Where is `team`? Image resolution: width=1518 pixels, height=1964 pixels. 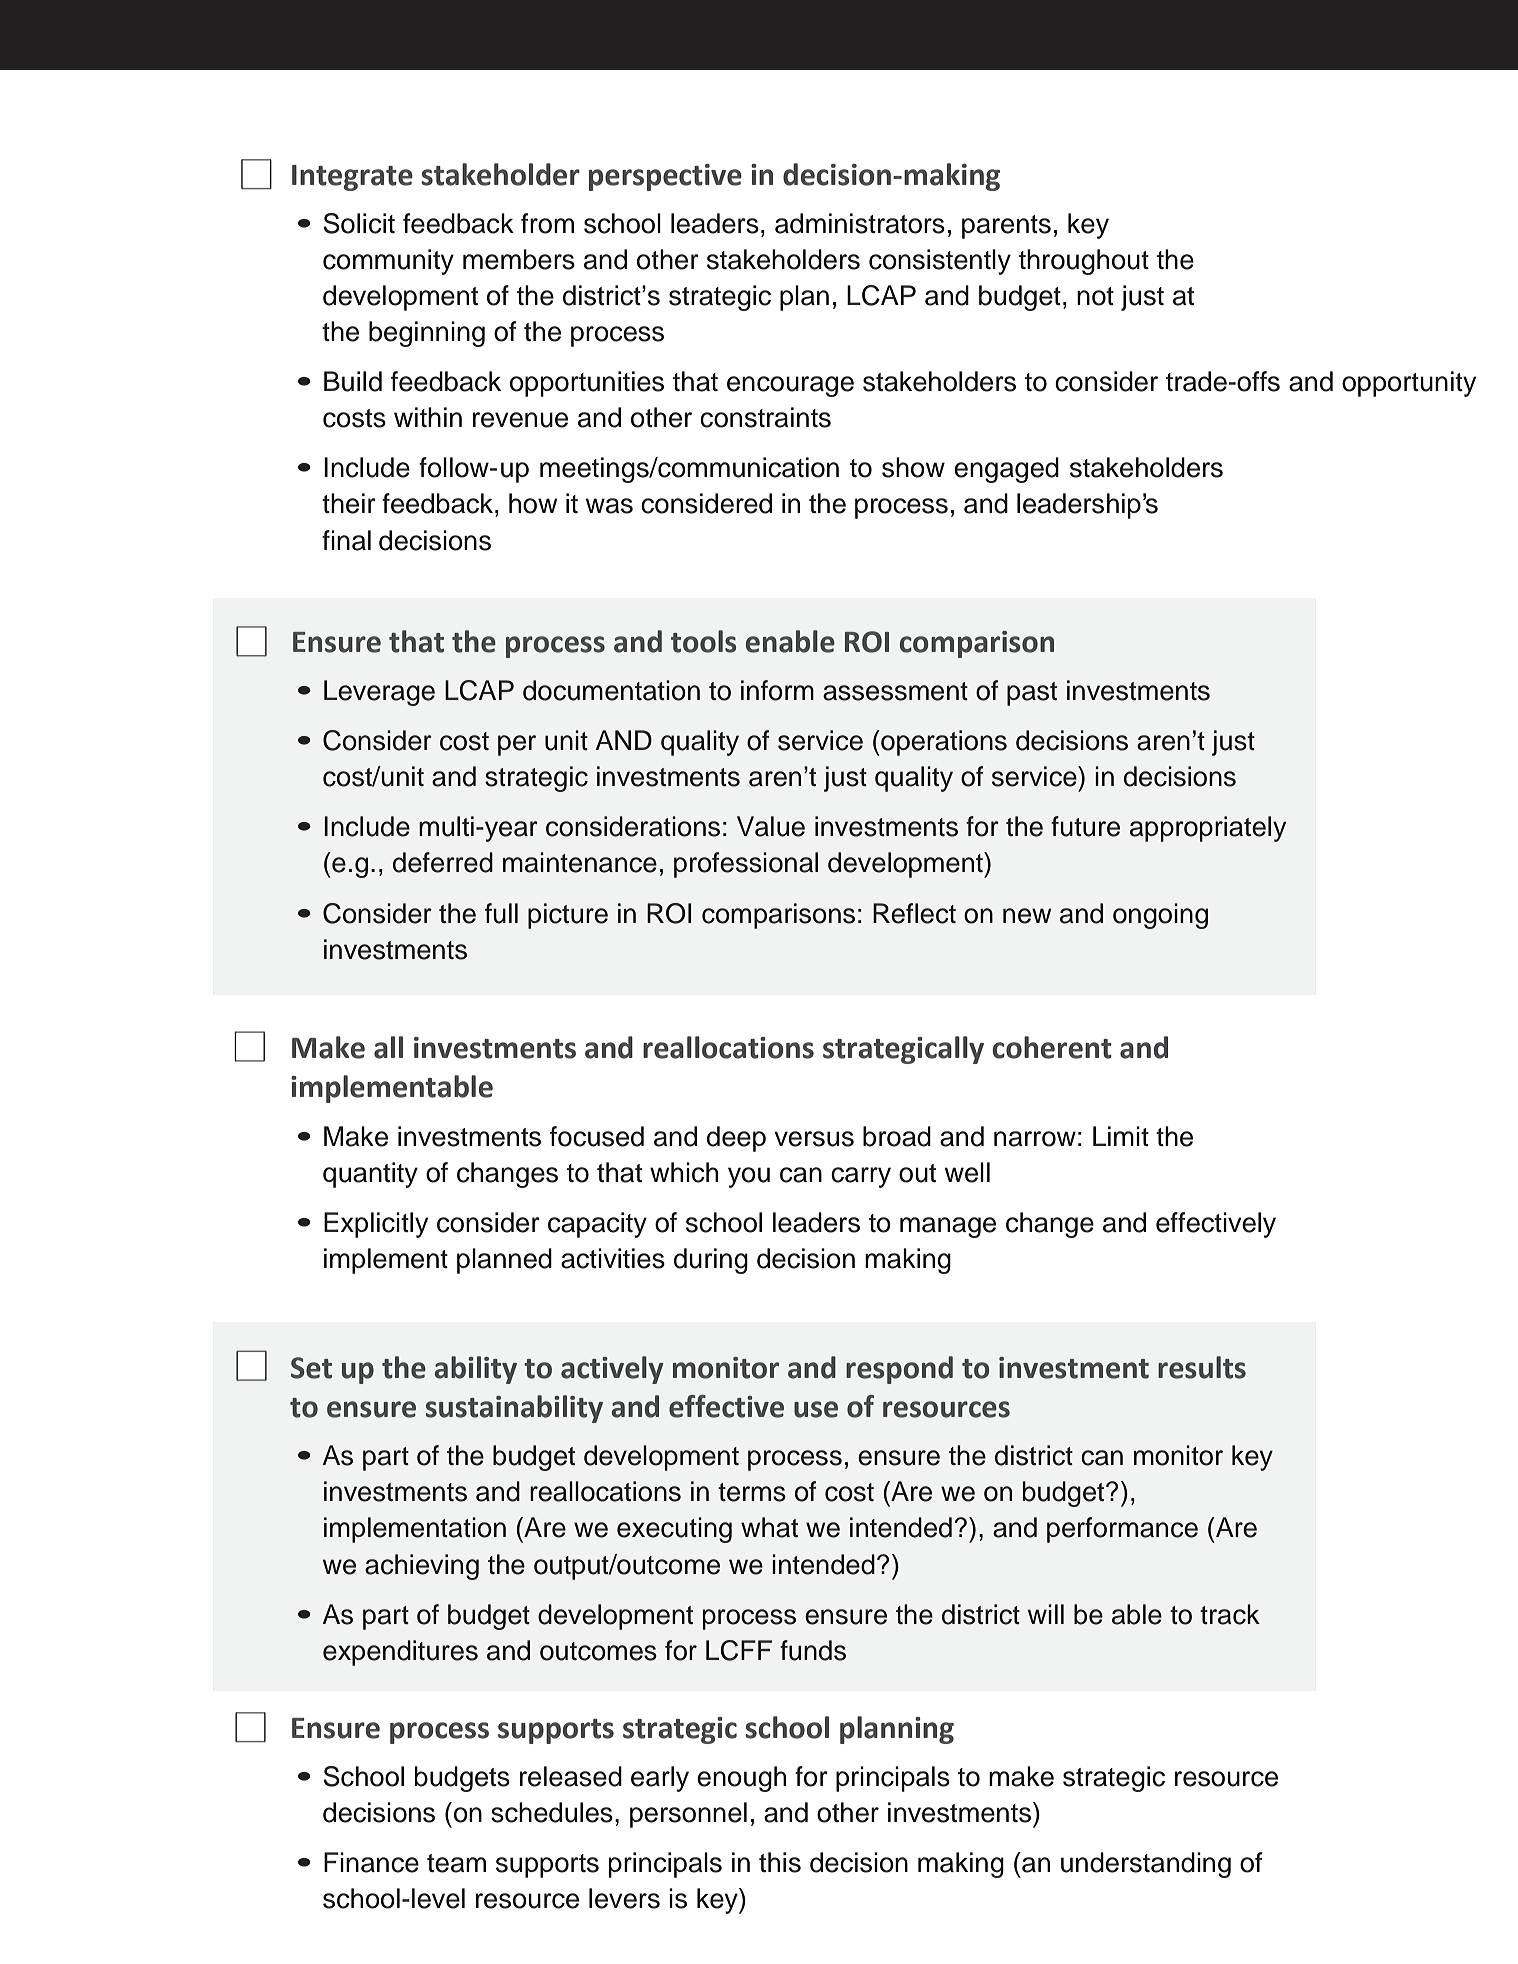 team is located at coordinates (456, 1863).
